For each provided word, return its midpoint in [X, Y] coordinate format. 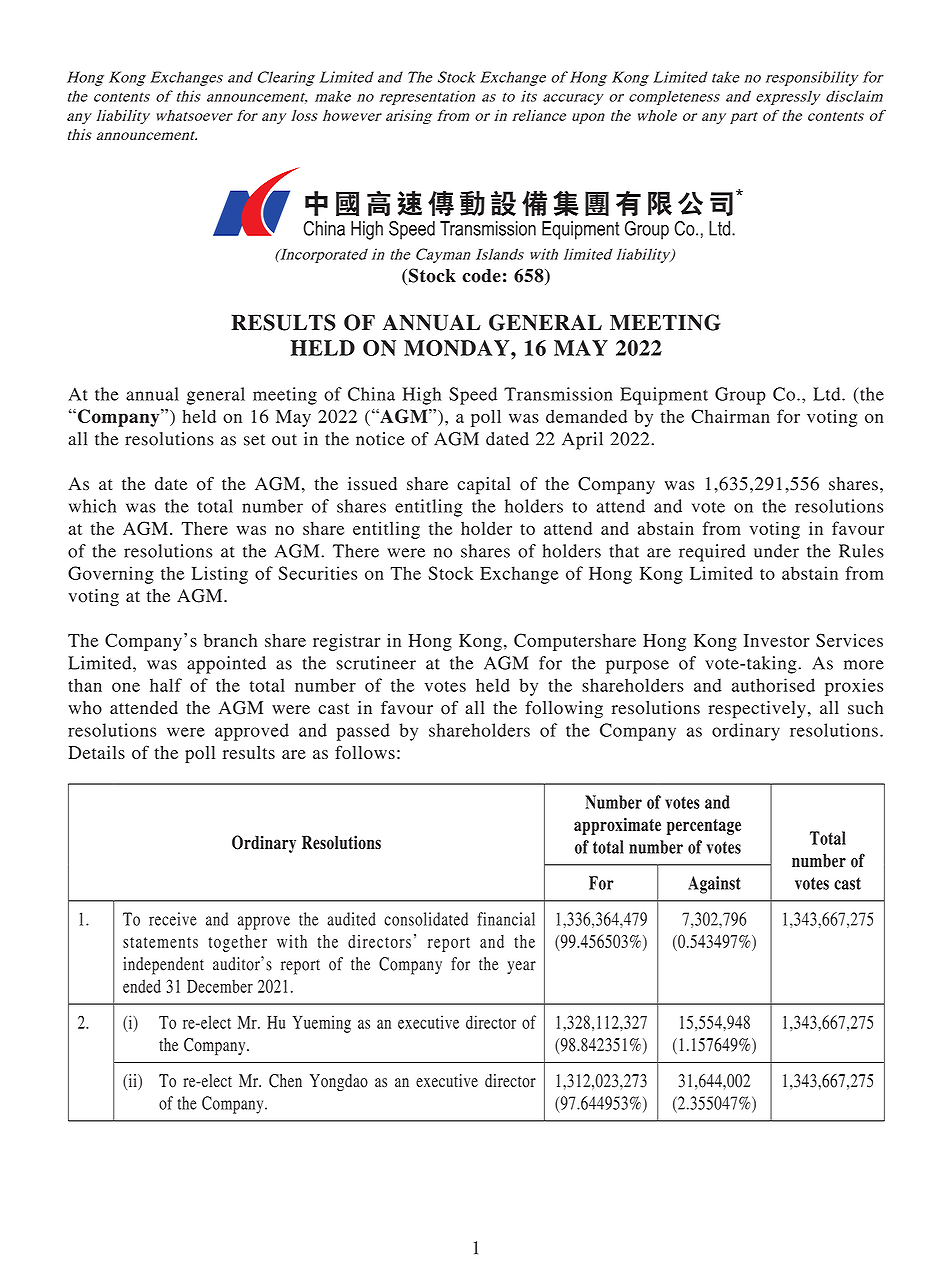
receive [173, 919]
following [564, 709]
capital [484, 486]
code [481, 276]
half [166, 685]
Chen [285, 1081]
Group [740, 396]
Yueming [321, 1024]
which [92, 506]
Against [714, 885]
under [776, 551]
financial [506, 919]
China [371, 394]
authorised [773, 685]
